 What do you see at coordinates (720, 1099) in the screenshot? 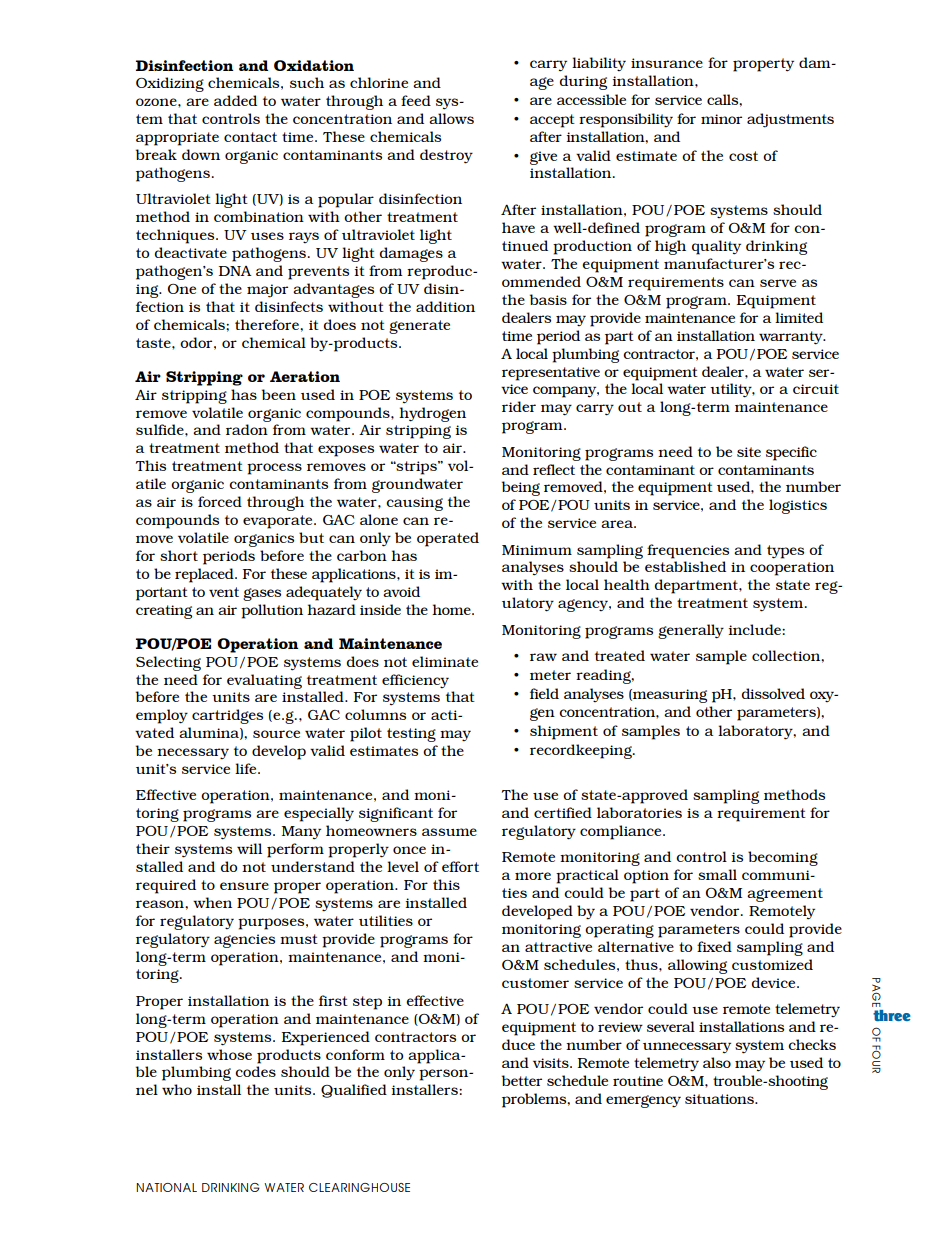
I see `situations` at bounding box center [720, 1099].
